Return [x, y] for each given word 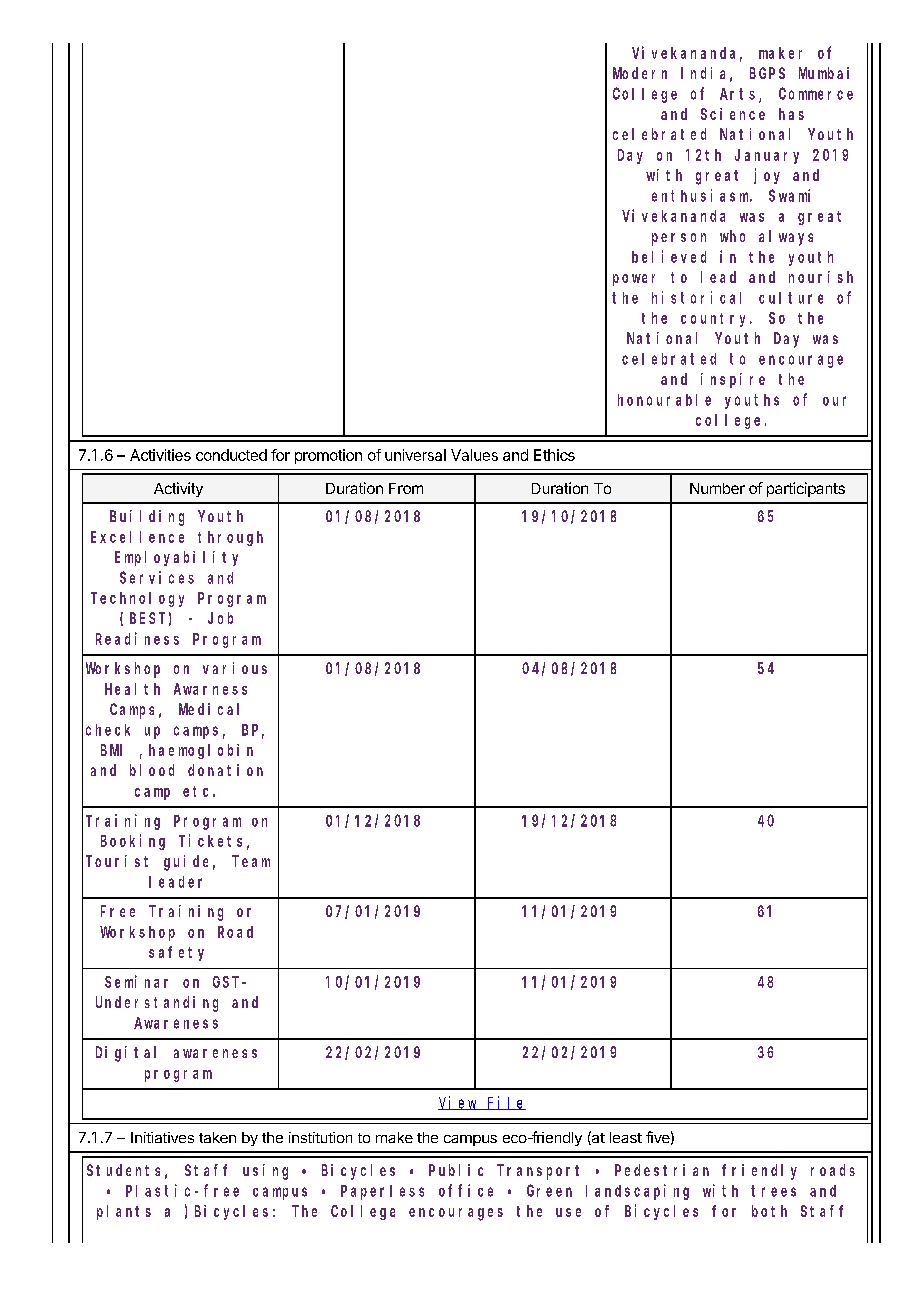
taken [217, 1137]
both [769, 1211]
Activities [160, 455]
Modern [640, 73]
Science [733, 114]
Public [456, 1170]
